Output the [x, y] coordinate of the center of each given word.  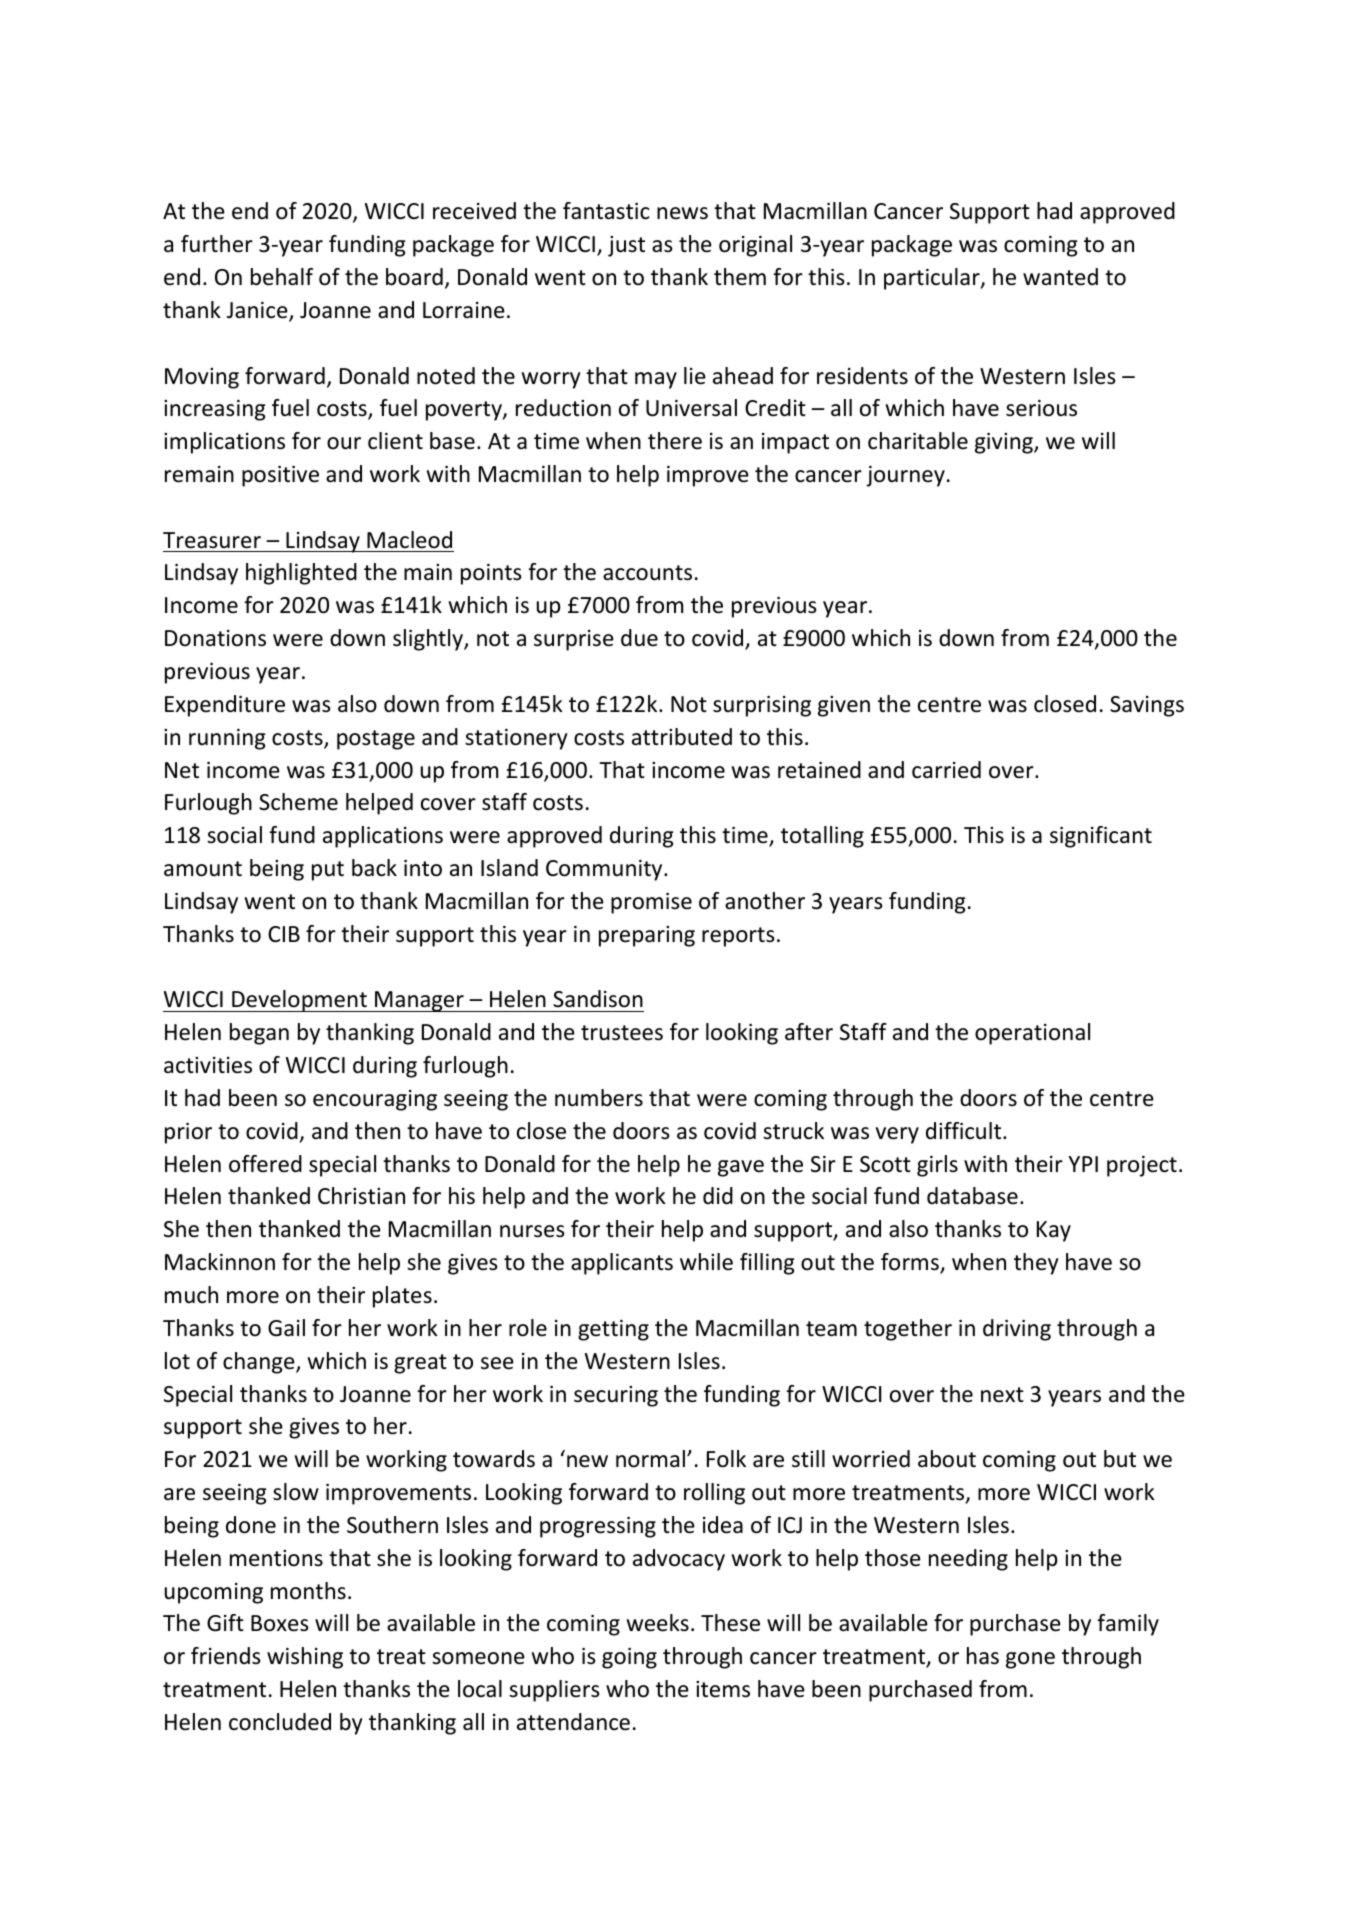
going [629, 1658]
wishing [305, 1658]
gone [1030, 1660]
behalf [282, 277]
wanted [1060, 277]
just [626, 246]
